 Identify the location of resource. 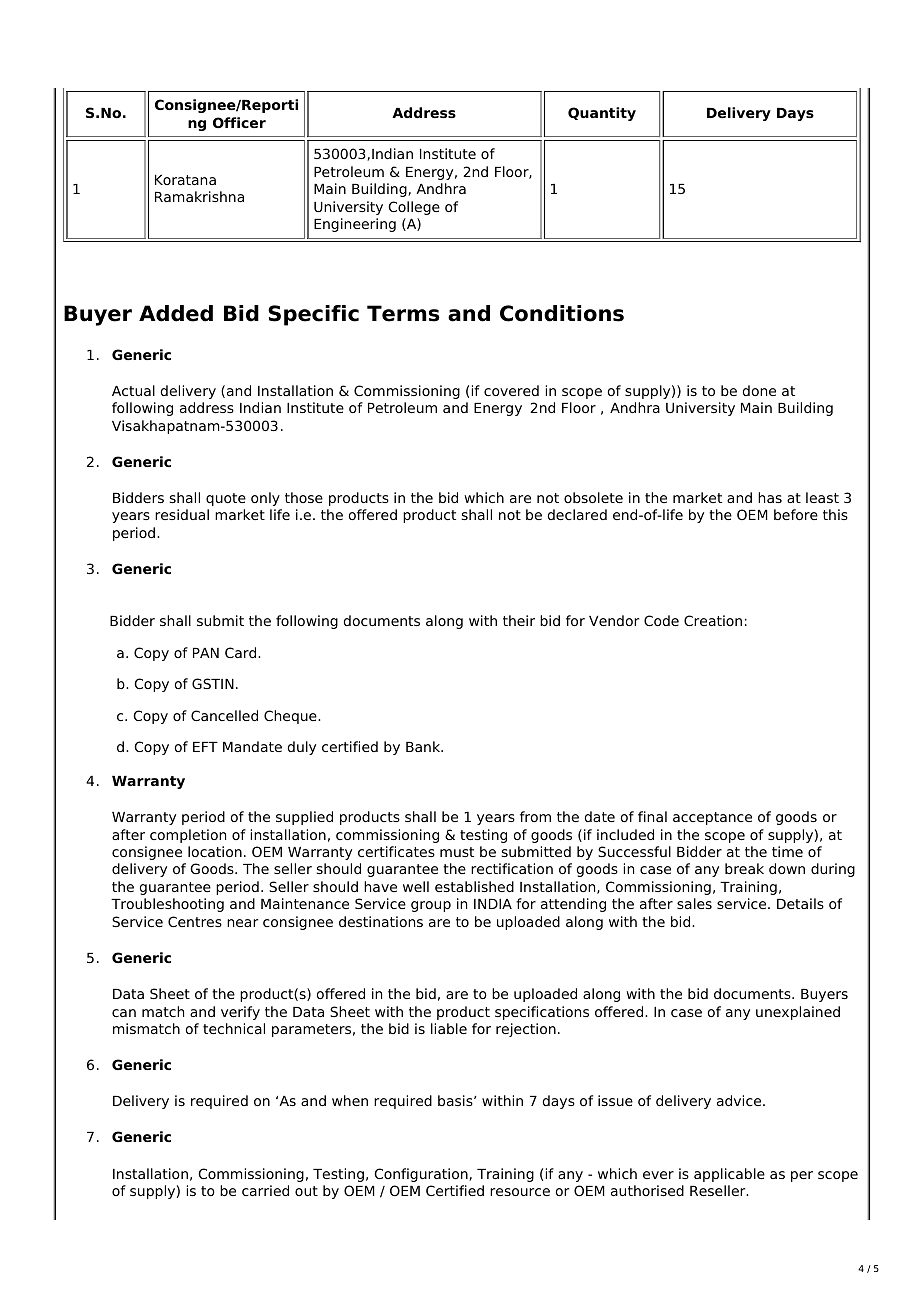
(520, 1192).
